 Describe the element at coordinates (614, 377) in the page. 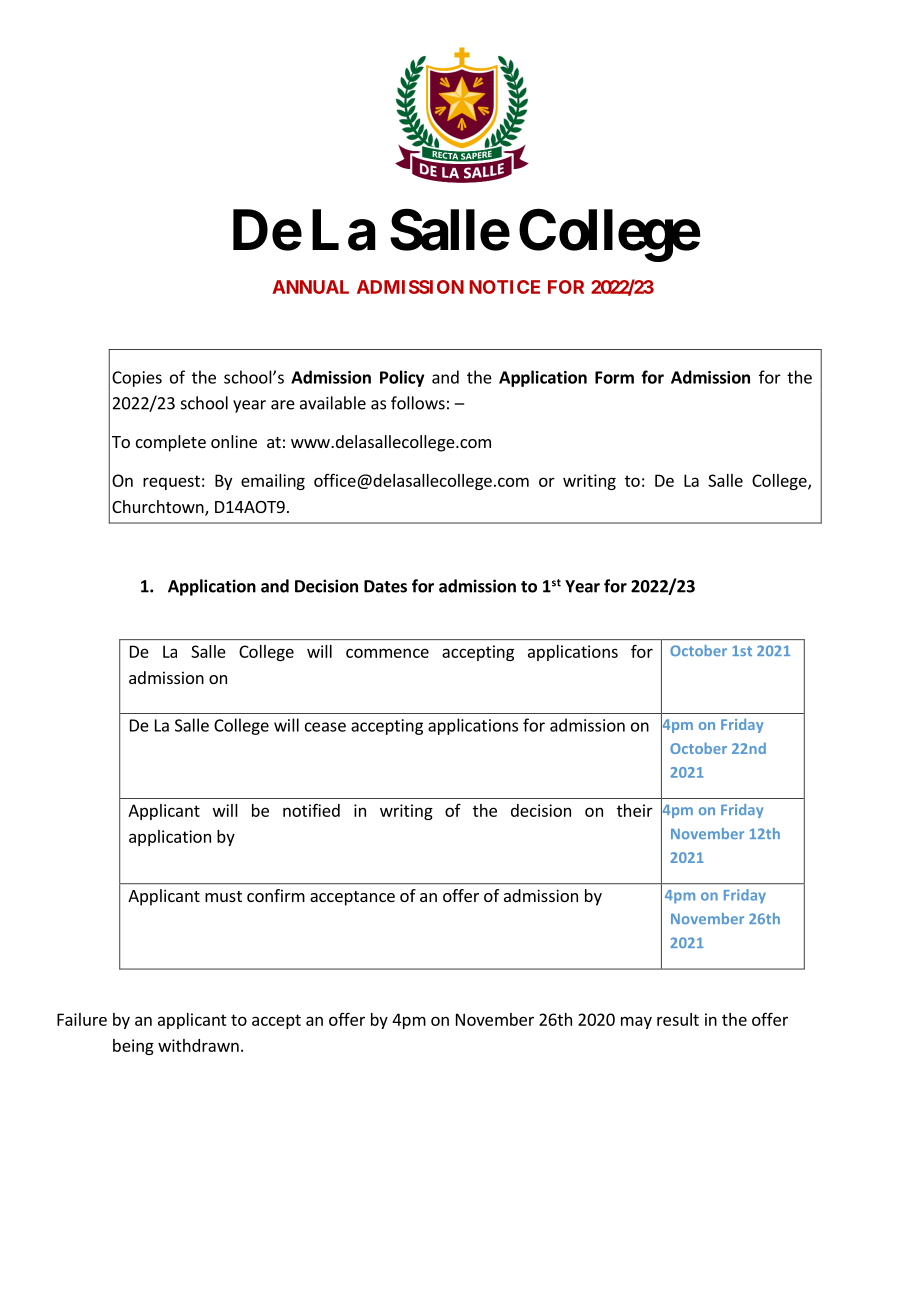

I see `Form` at that location.
